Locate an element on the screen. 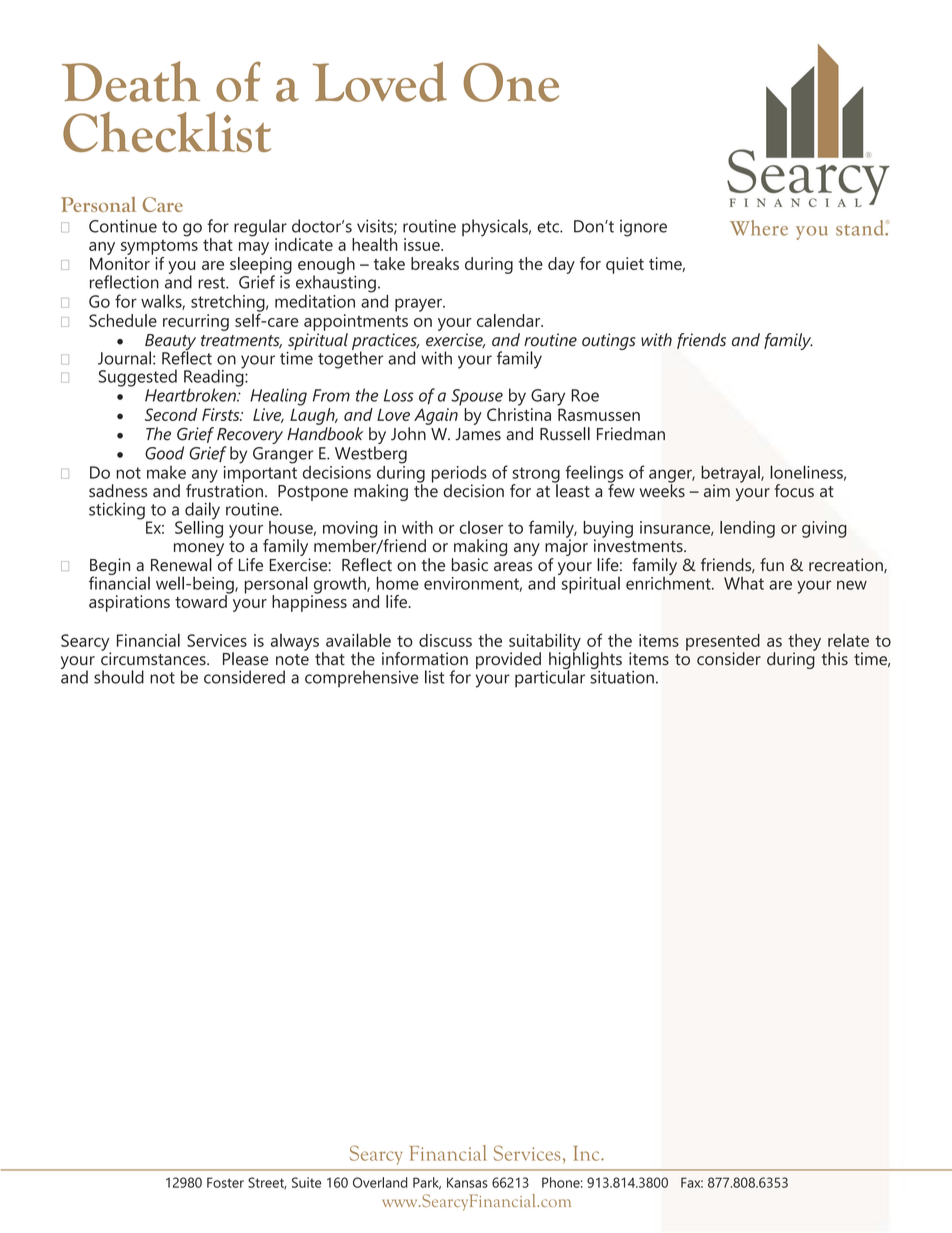  issue is located at coordinates (423, 244).
